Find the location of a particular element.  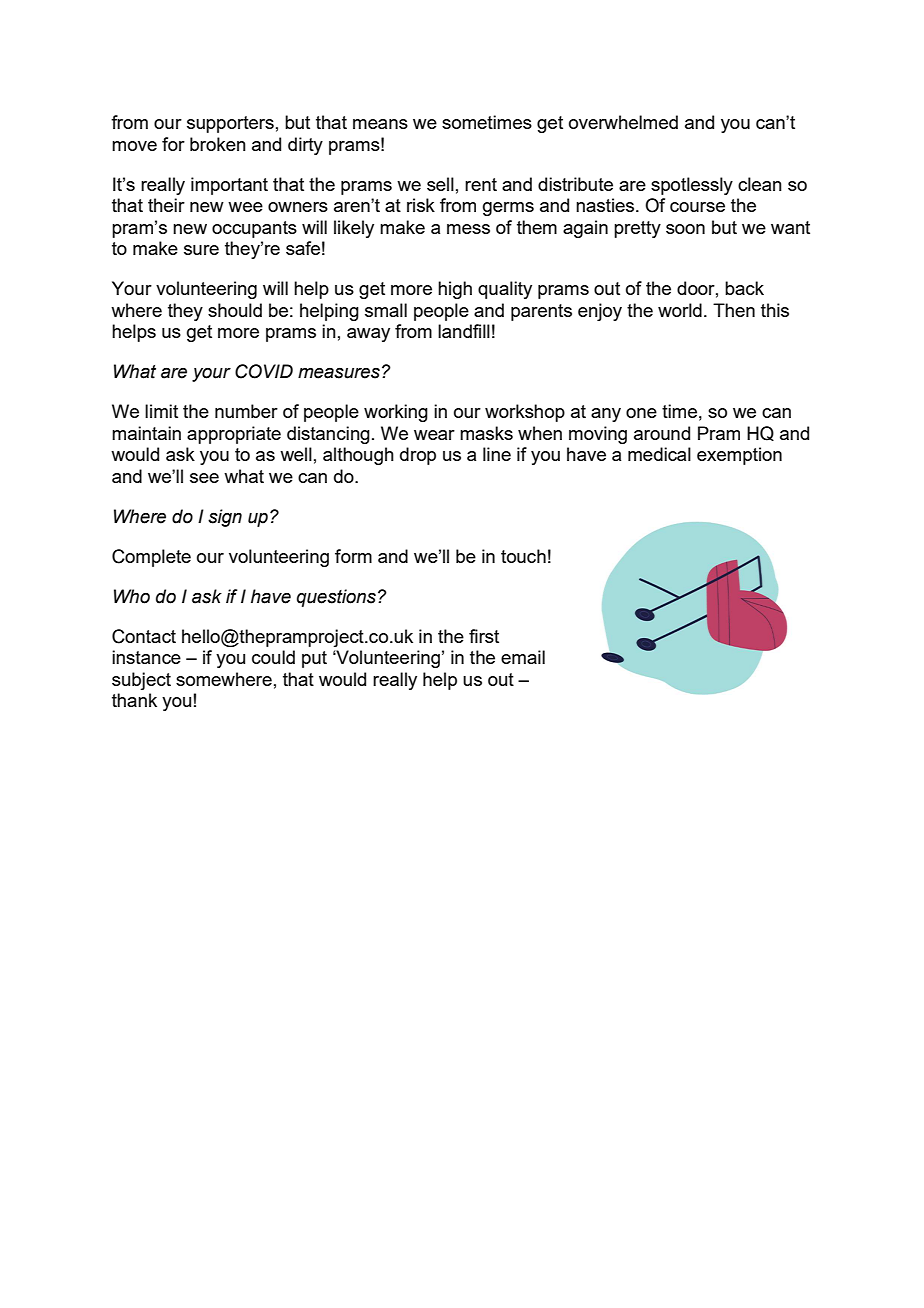

overwhelmed is located at coordinates (623, 122).
